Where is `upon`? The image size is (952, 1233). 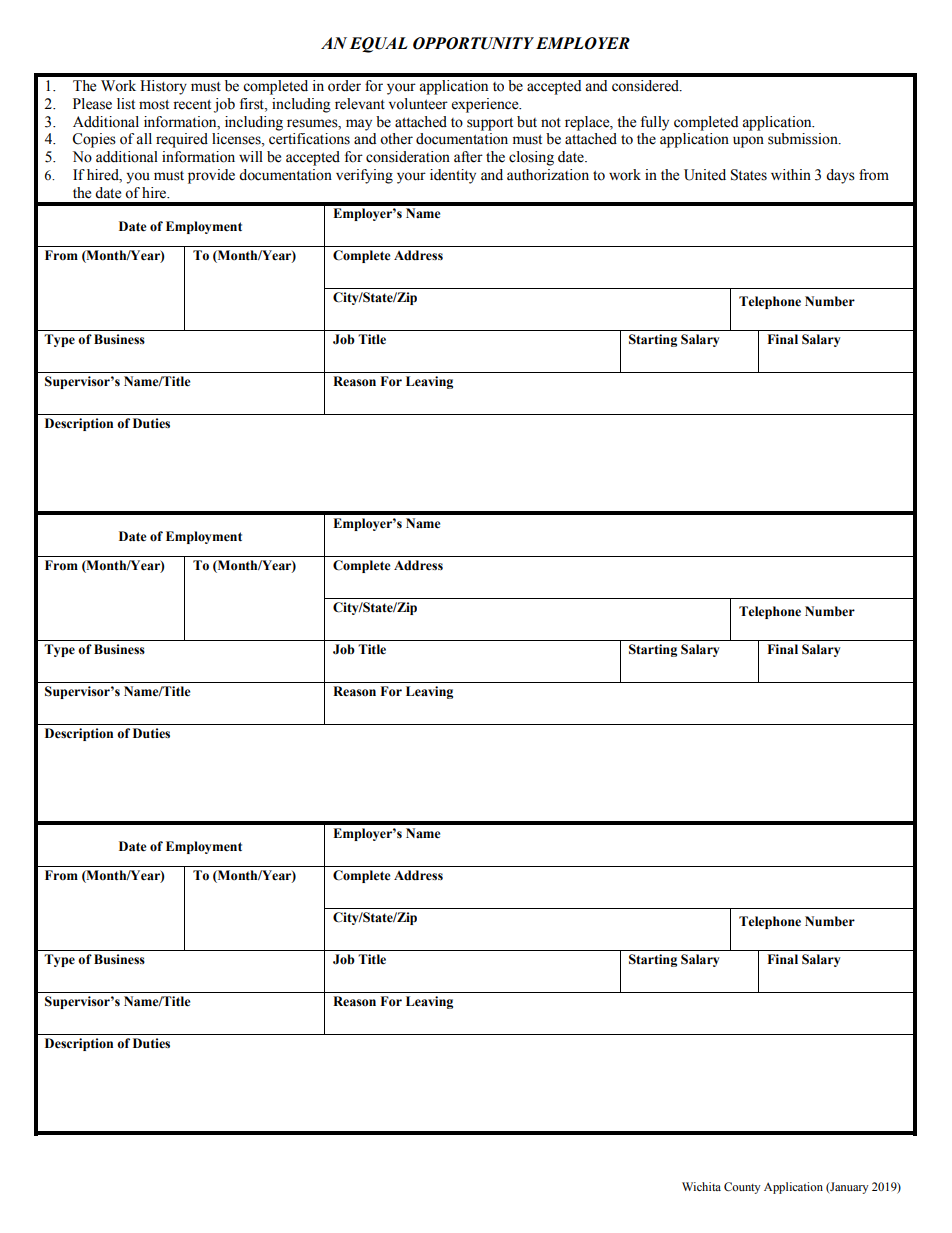 upon is located at coordinates (748, 142).
